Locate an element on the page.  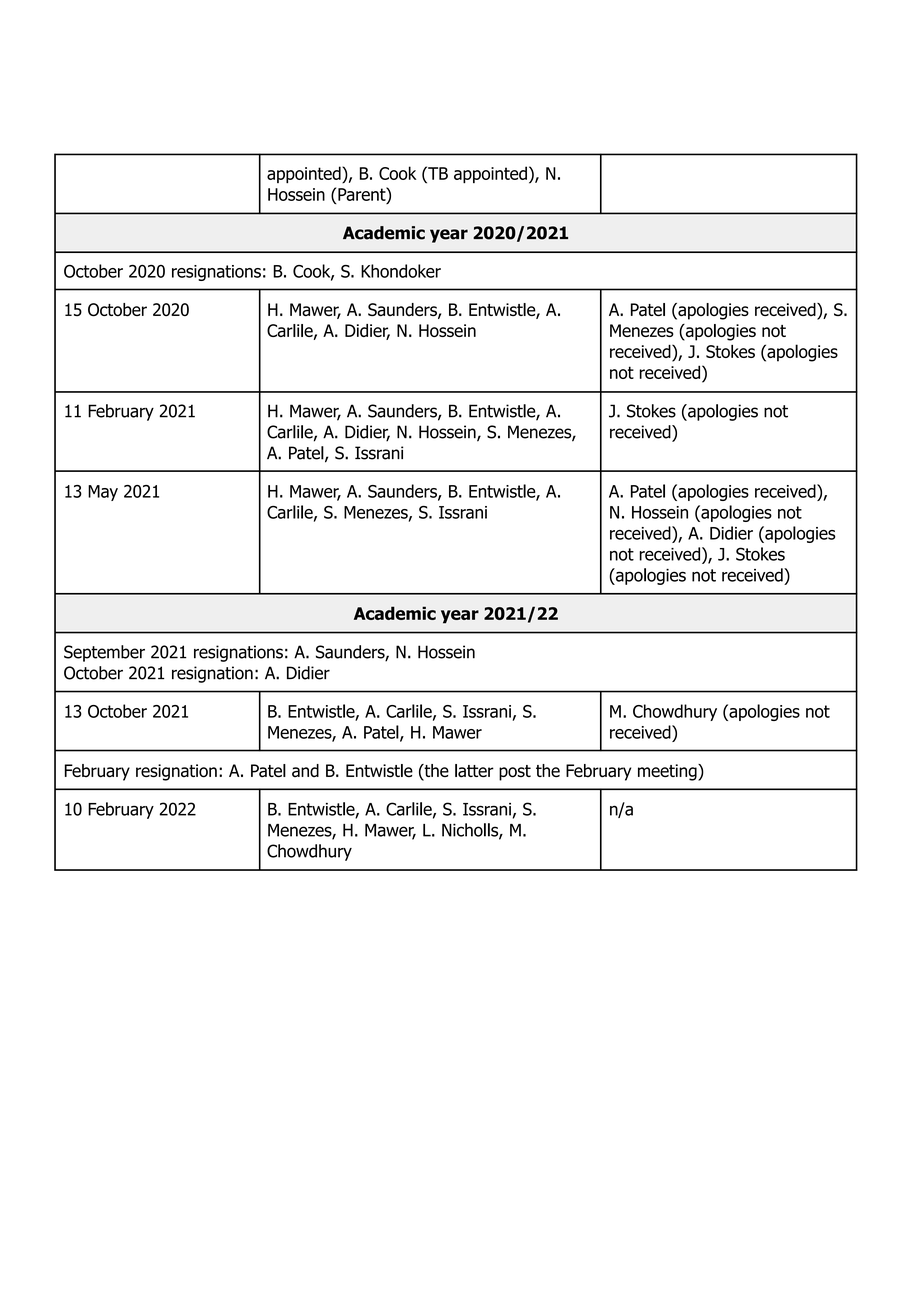
and is located at coordinates (305, 770).
